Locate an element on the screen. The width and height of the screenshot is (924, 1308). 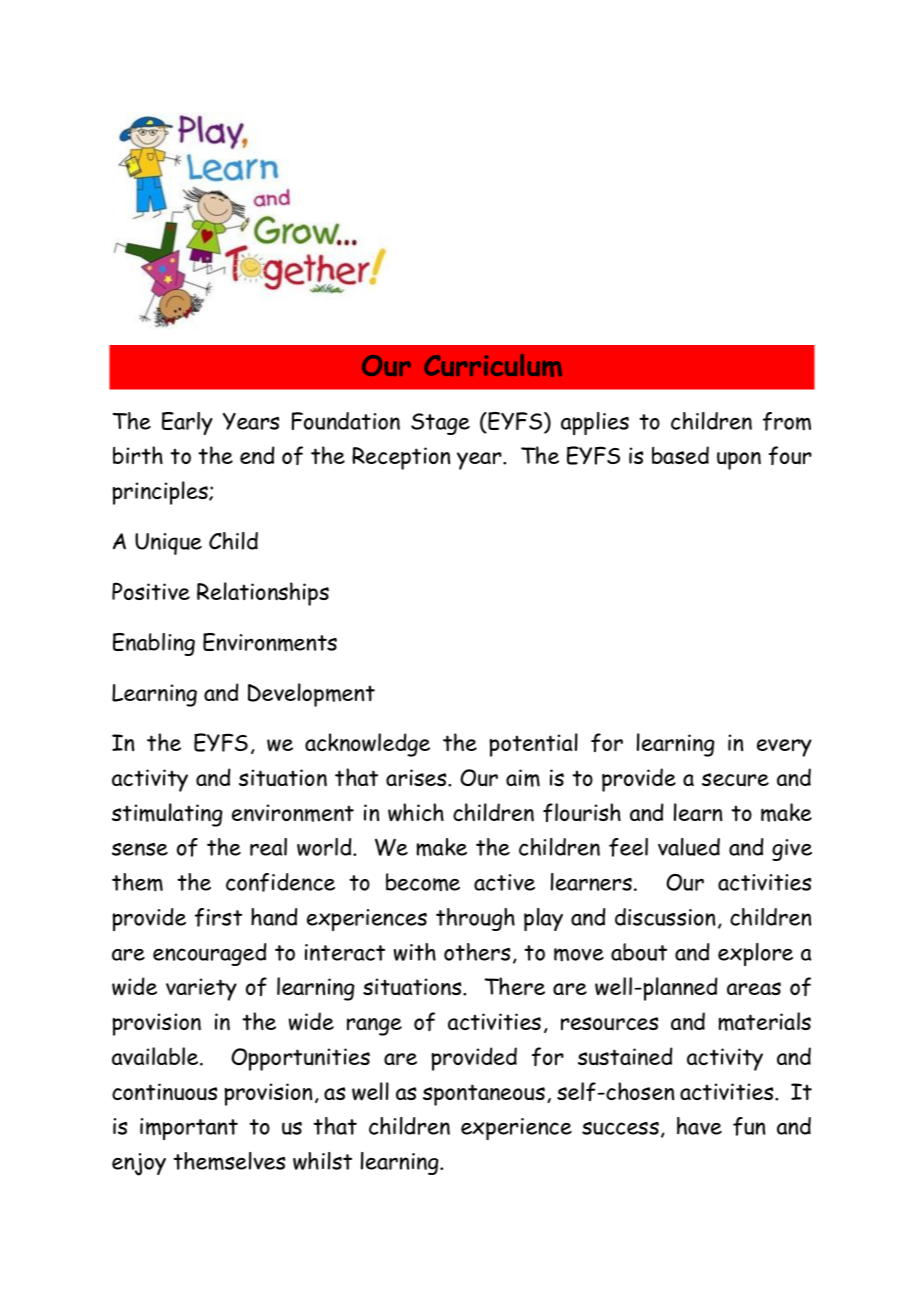
Early is located at coordinates (187, 423).
